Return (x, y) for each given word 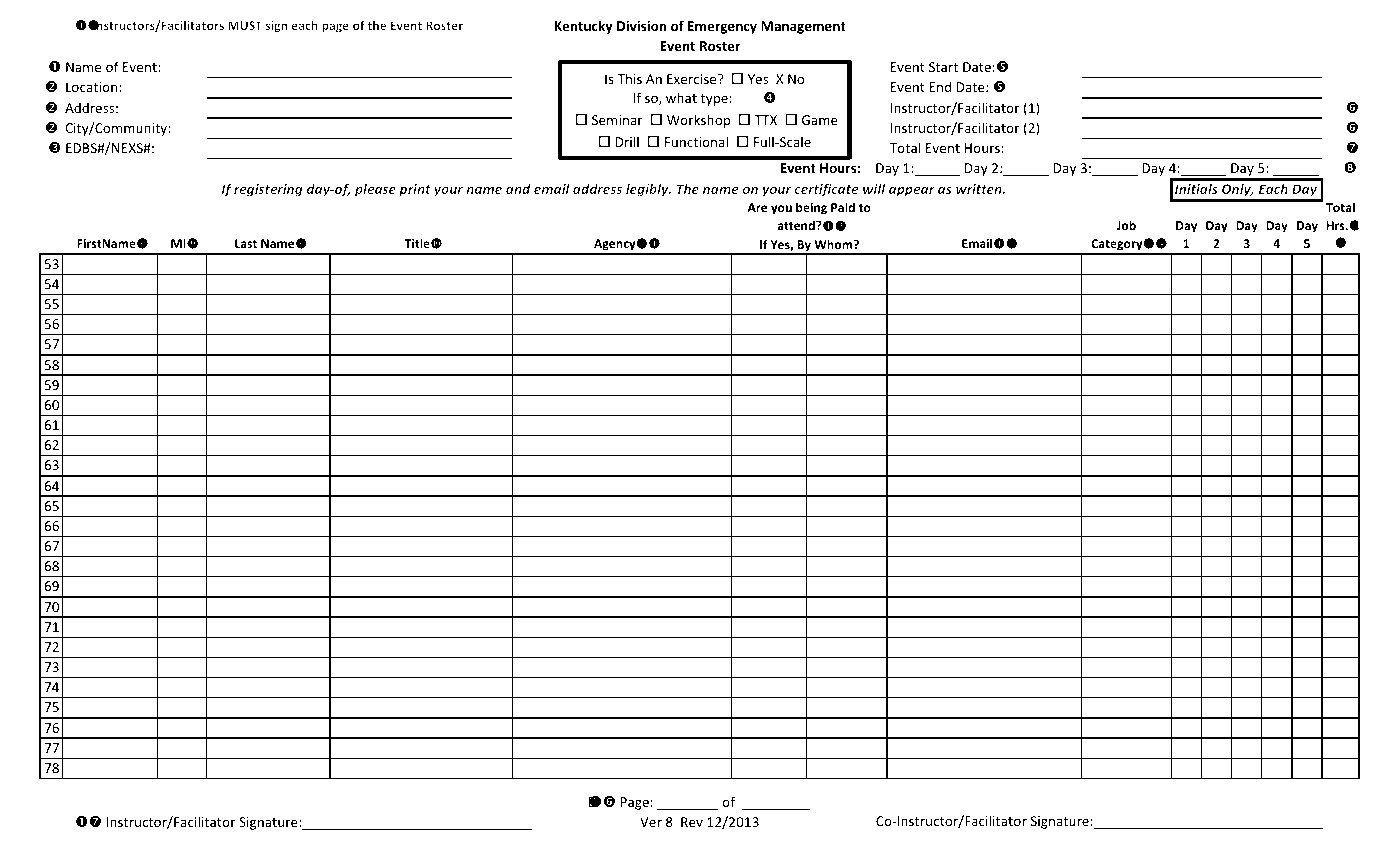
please (375, 190)
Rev (692, 822)
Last (246, 243)
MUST (245, 25)
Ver (651, 822)
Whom (834, 244)
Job (1126, 225)
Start (943, 67)
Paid (843, 207)
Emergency (722, 27)
